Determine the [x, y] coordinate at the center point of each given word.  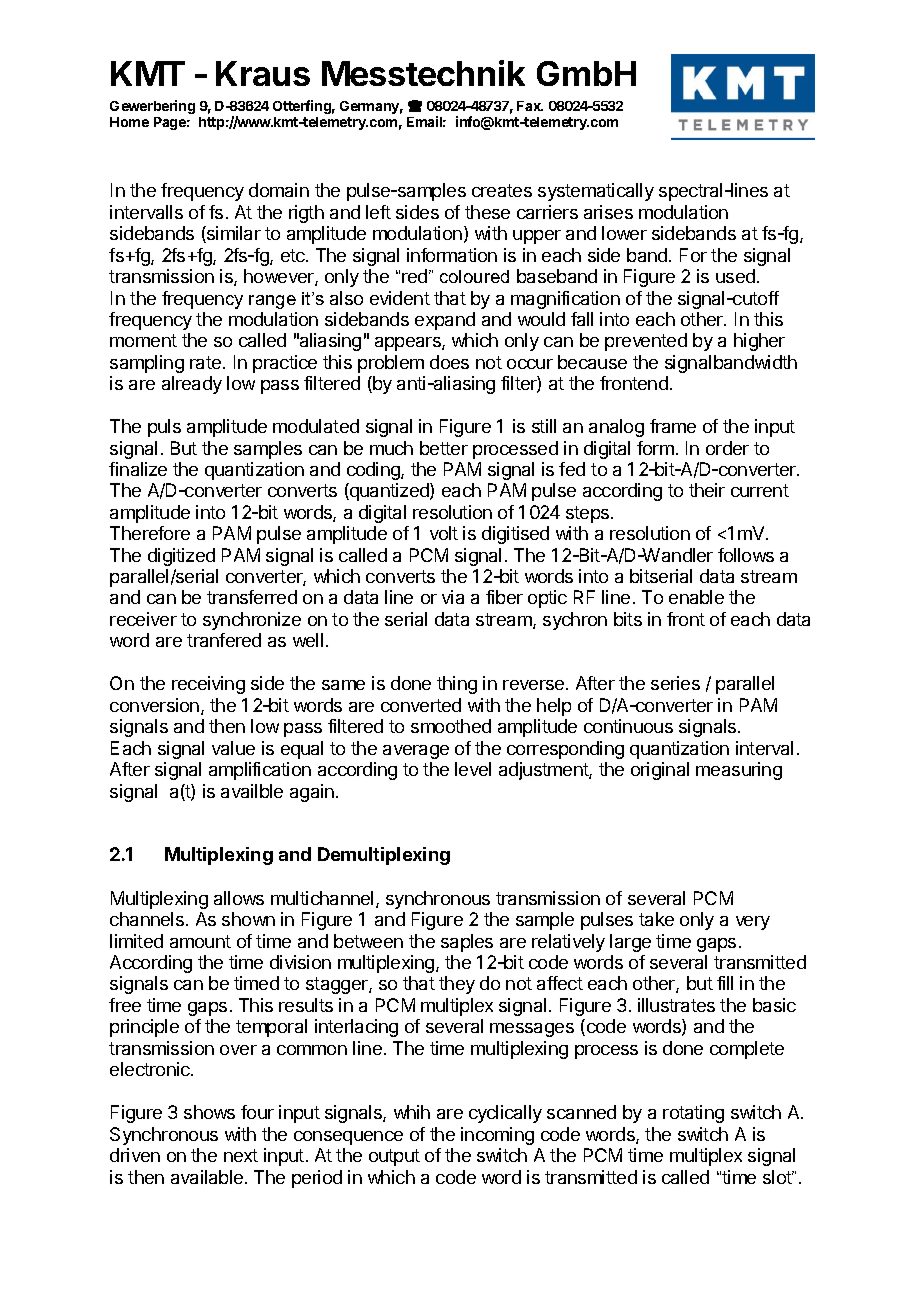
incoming [497, 1136]
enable [696, 597]
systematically [596, 192]
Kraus [263, 73]
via [453, 597]
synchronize [252, 621]
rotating [693, 1114]
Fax [530, 106]
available [208, 1177]
